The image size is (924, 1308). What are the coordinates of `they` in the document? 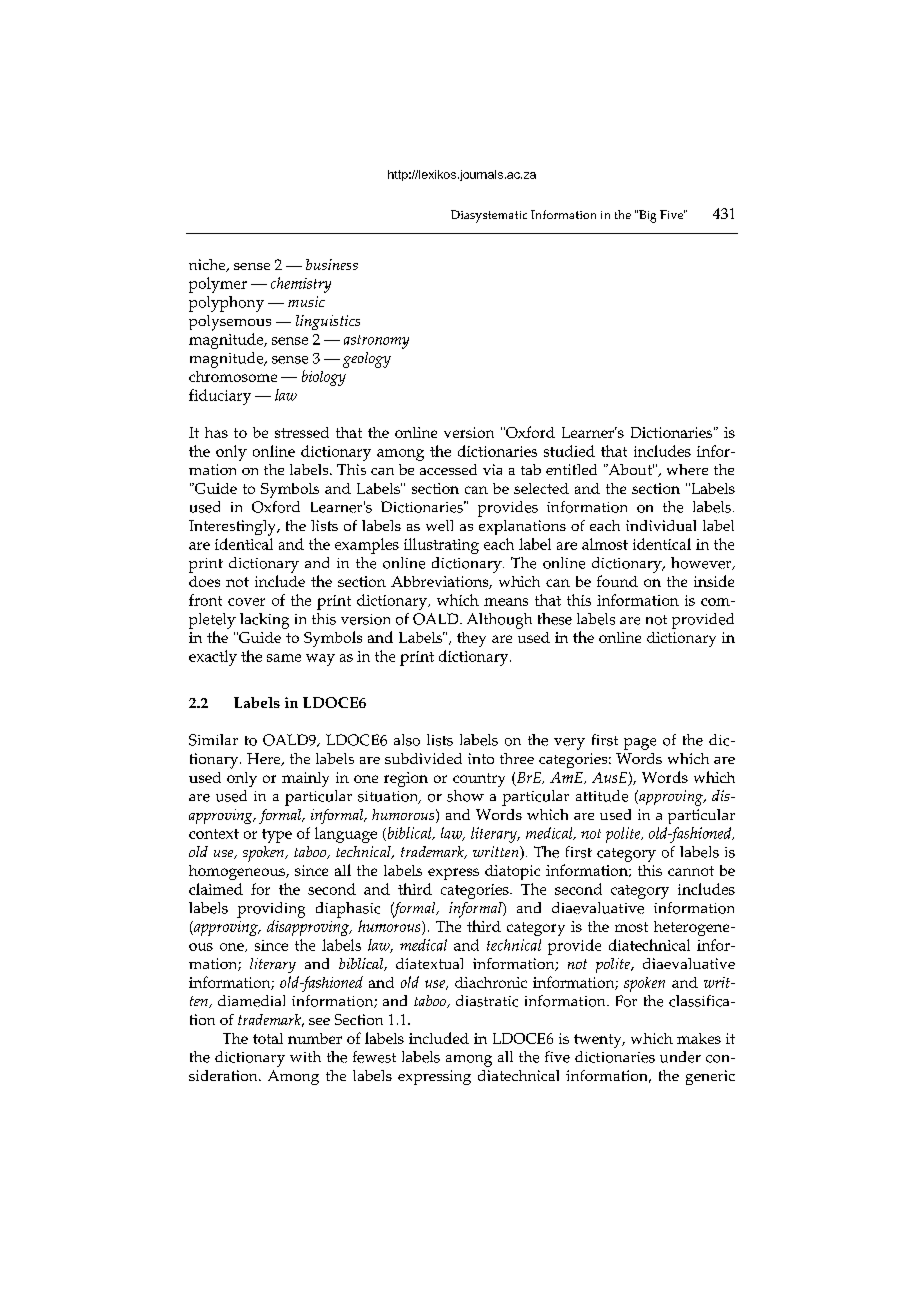 It's located at (471, 639).
